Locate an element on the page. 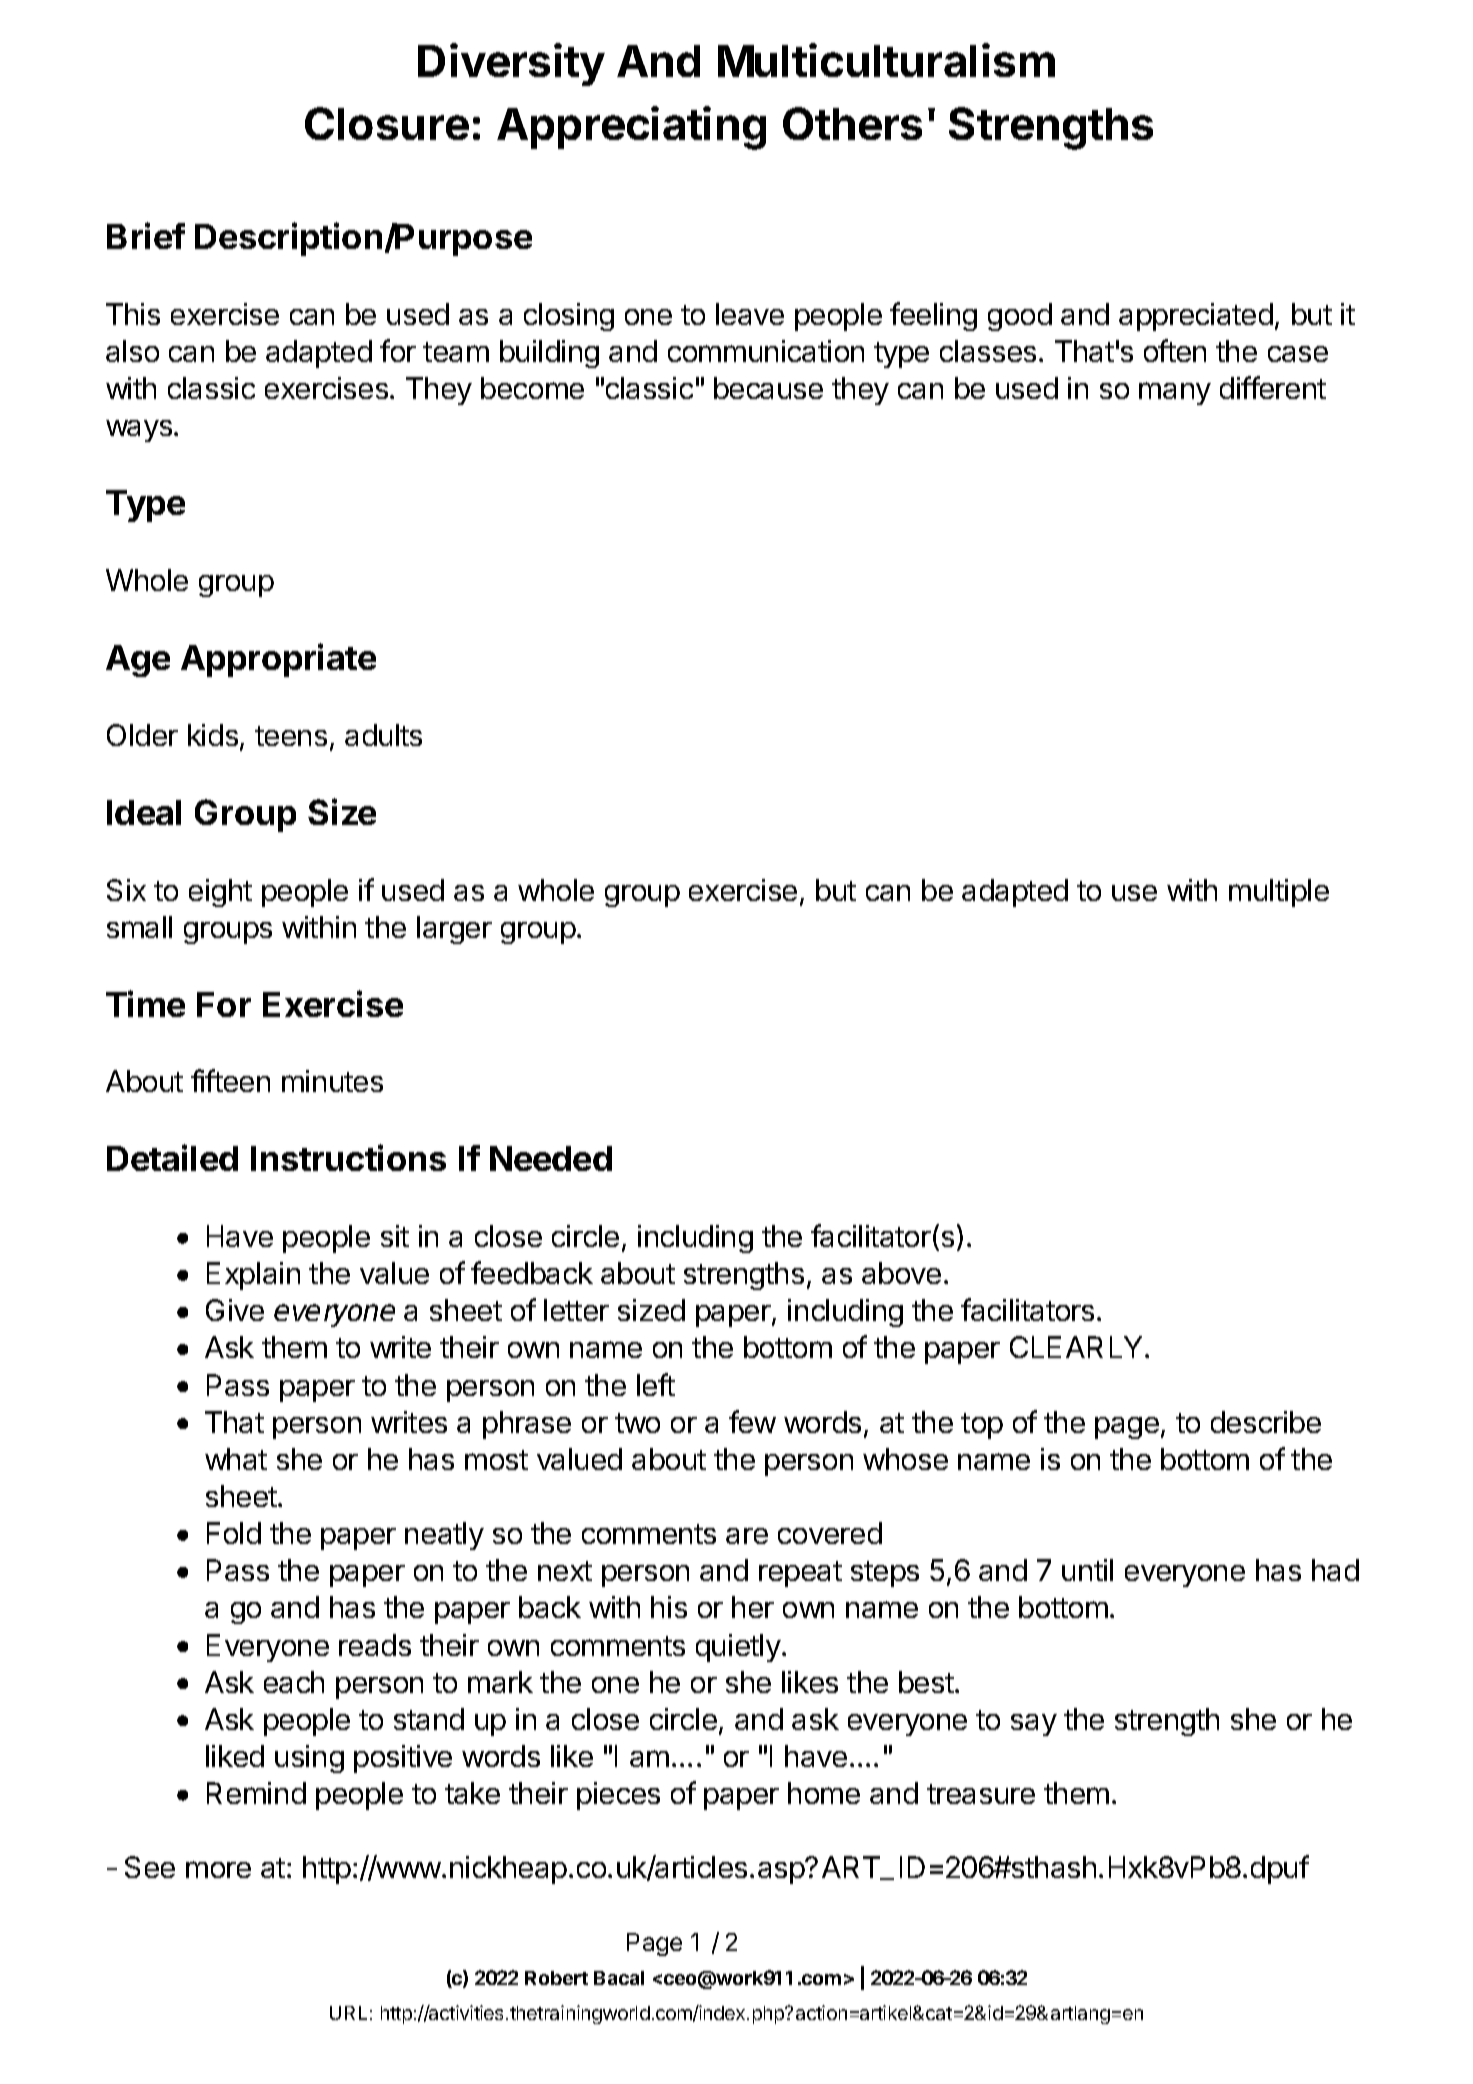 The height and width of the page is (2084, 1473). CLEARLY is located at coordinates (1076, 1347).
